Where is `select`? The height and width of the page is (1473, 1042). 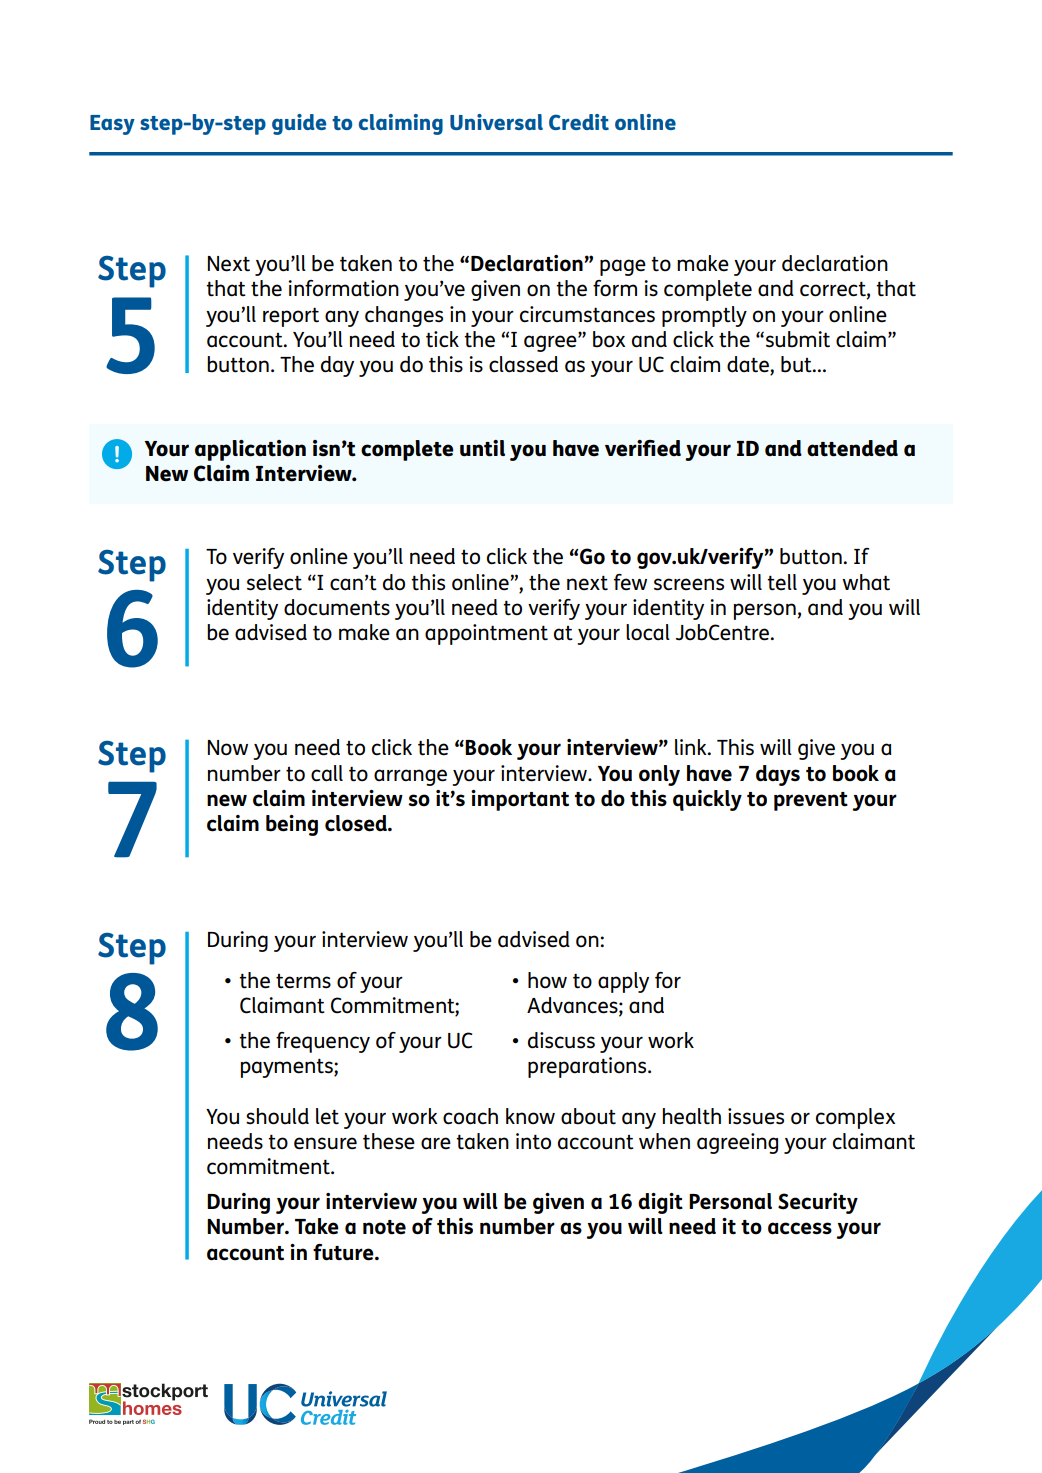 select is located at coordinates (274, 582).
